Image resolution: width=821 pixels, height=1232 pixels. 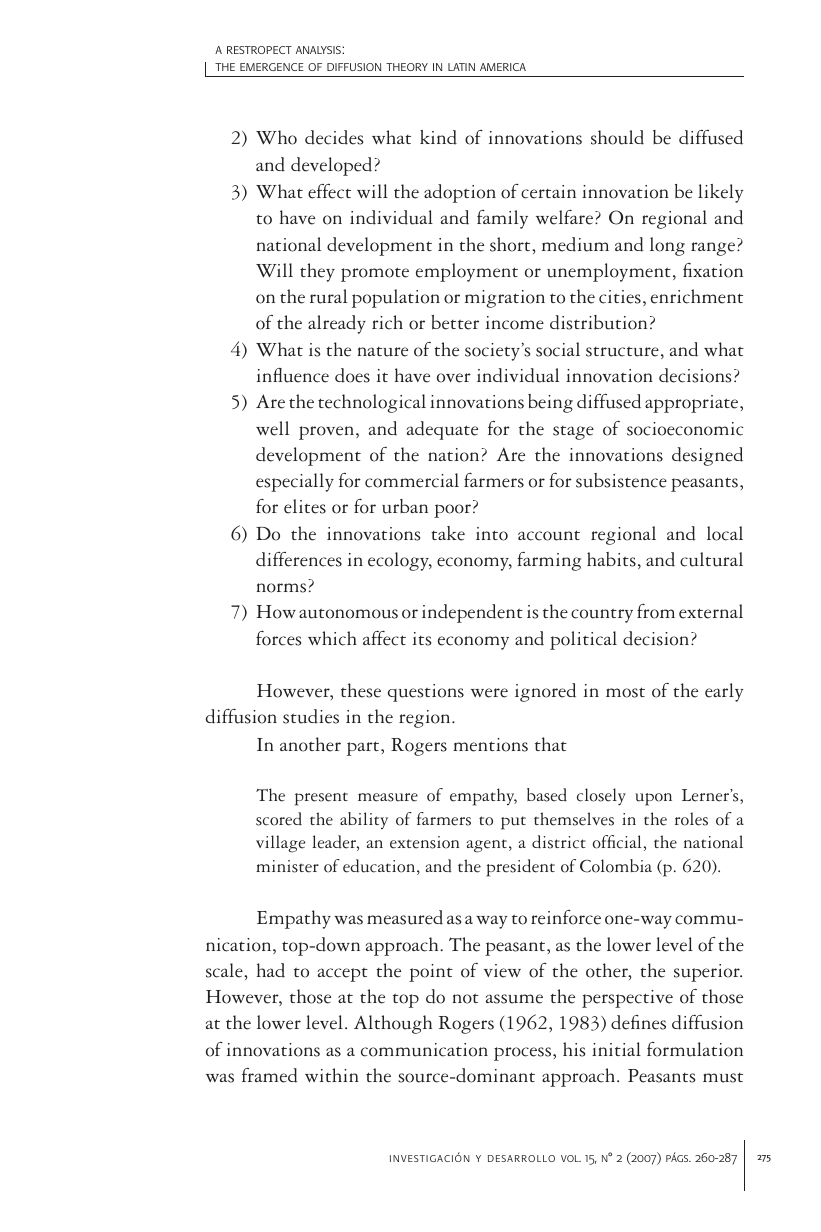 What do you see at coordinates (270, 1075) in the screenshot?
I see `framed` at bounding box center [270, 1075].
